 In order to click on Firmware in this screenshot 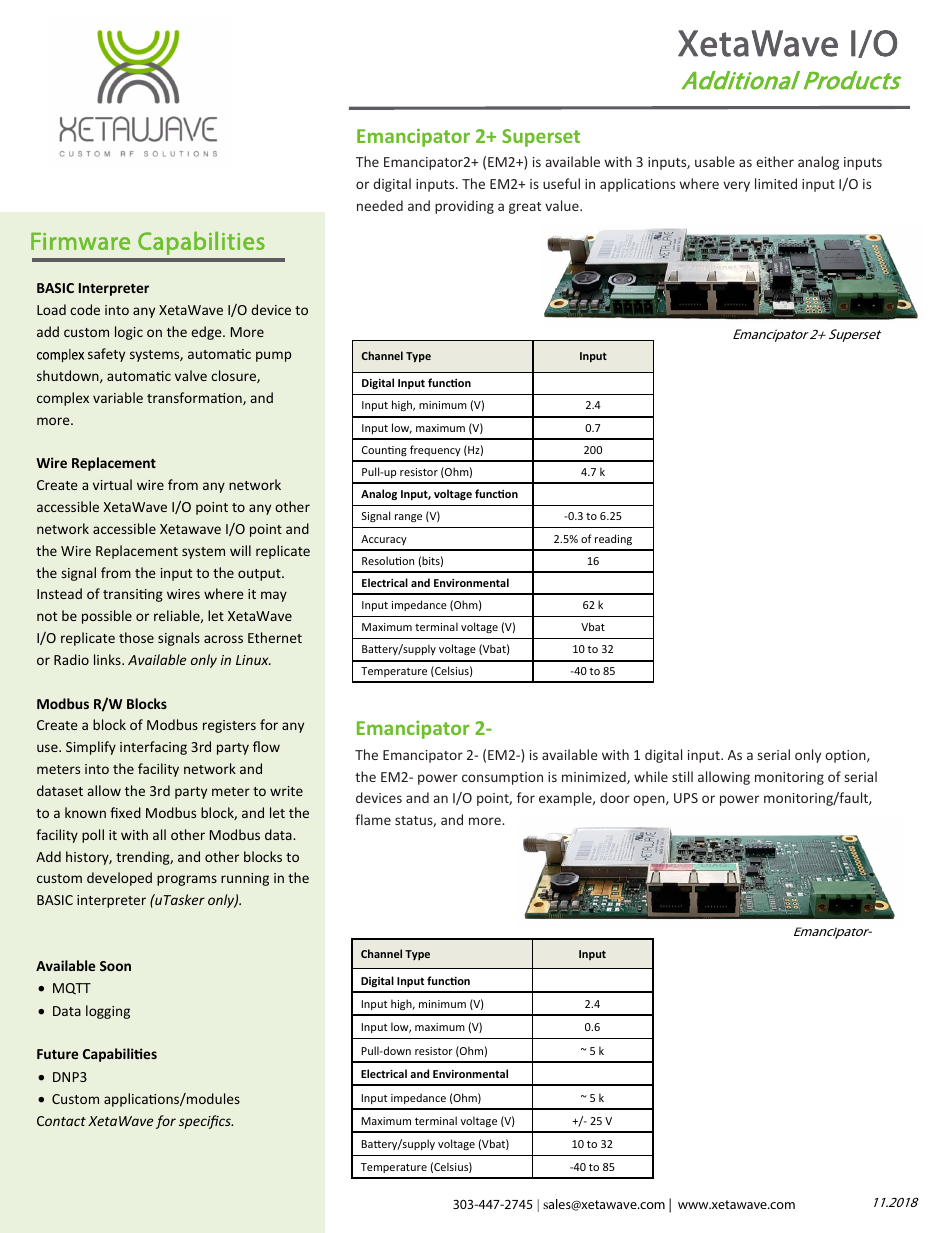, I will do `click(80, 241)`.
